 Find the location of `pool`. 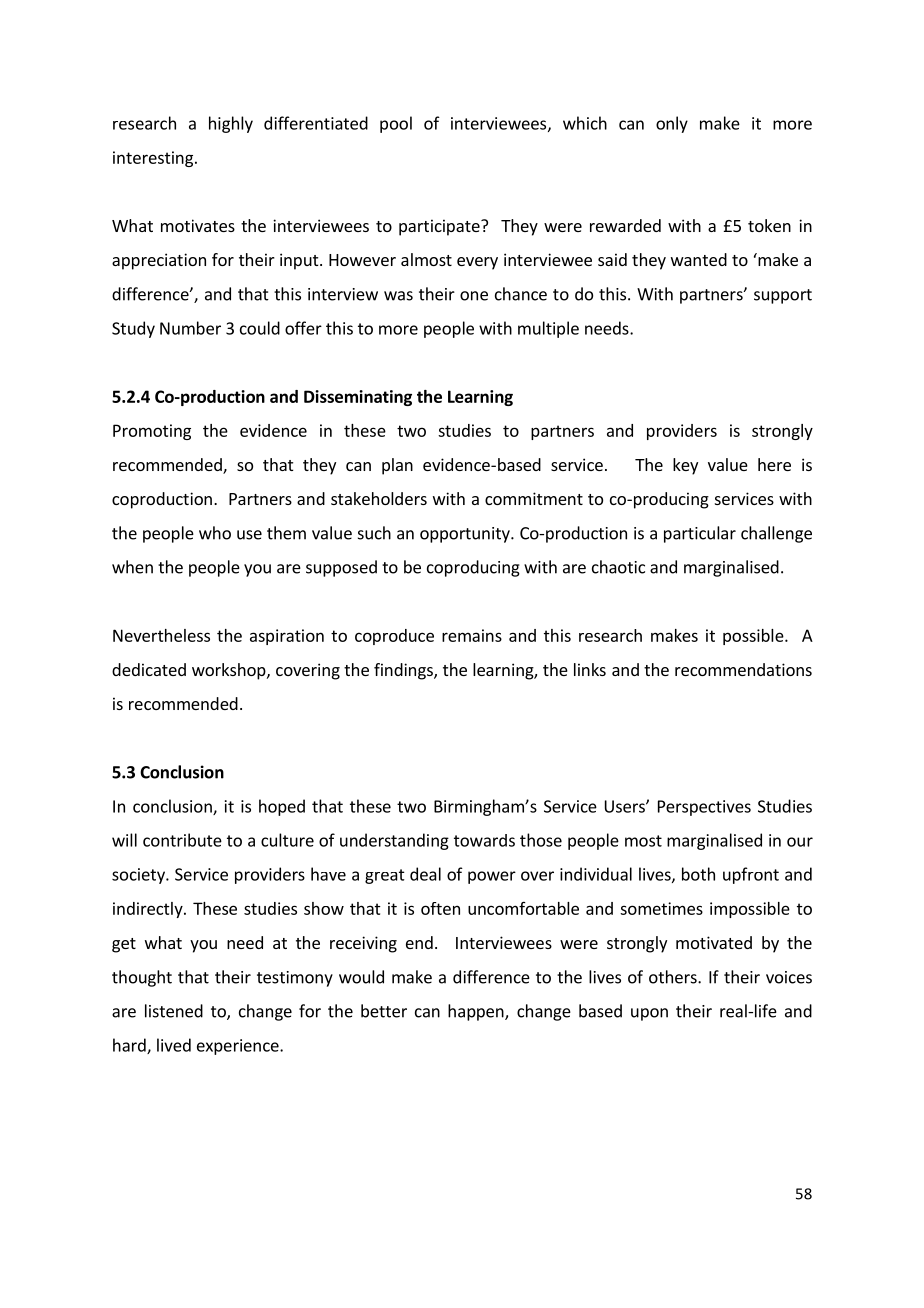

pool is located at coordinates (396, 124).
